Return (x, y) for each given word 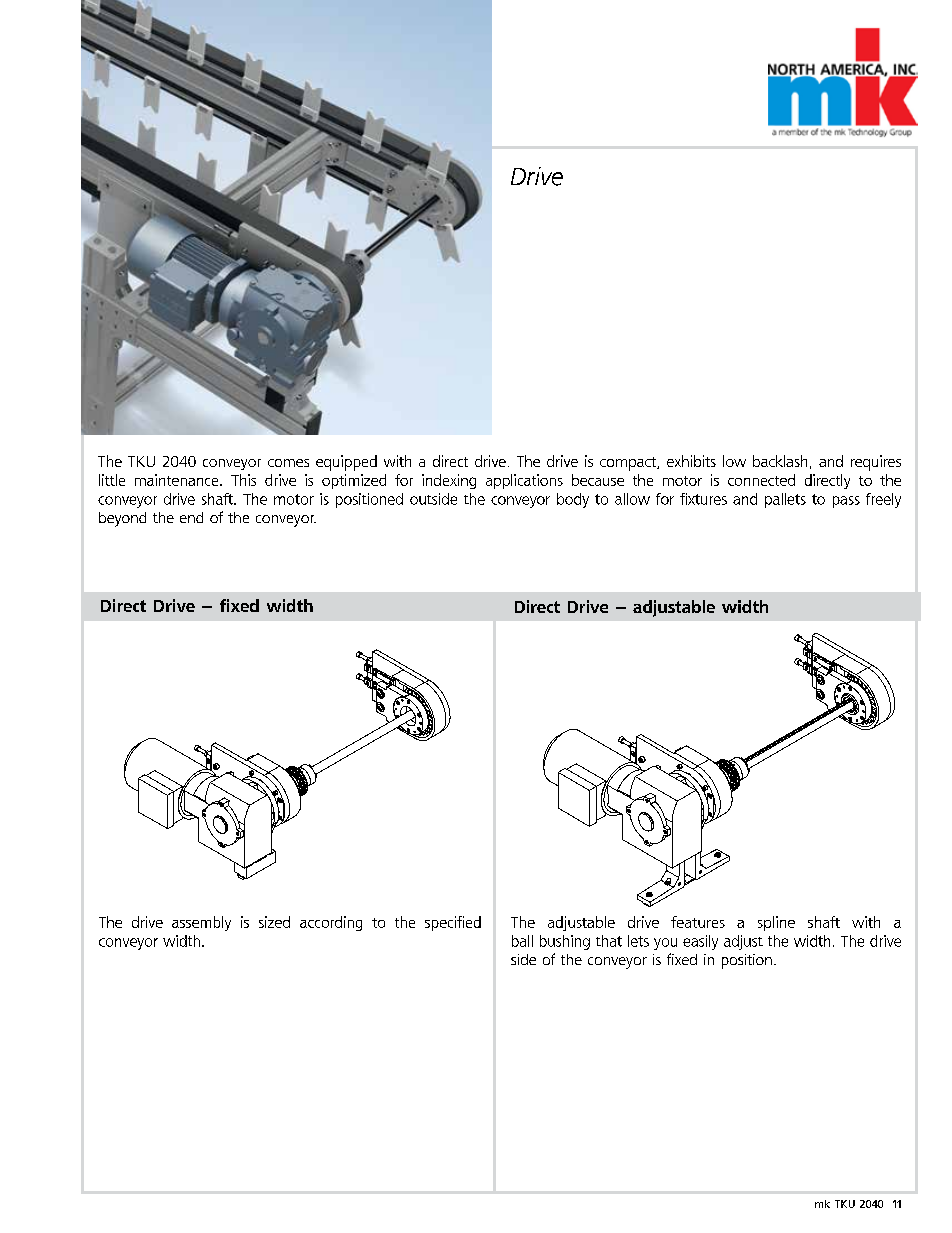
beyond (122, 519)
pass (846, 502)
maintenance (178, 480)
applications (524, 481)
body (573, 500)
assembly (201, 923)
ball (522, 941)
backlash (780, 461)
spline (776, 923)
